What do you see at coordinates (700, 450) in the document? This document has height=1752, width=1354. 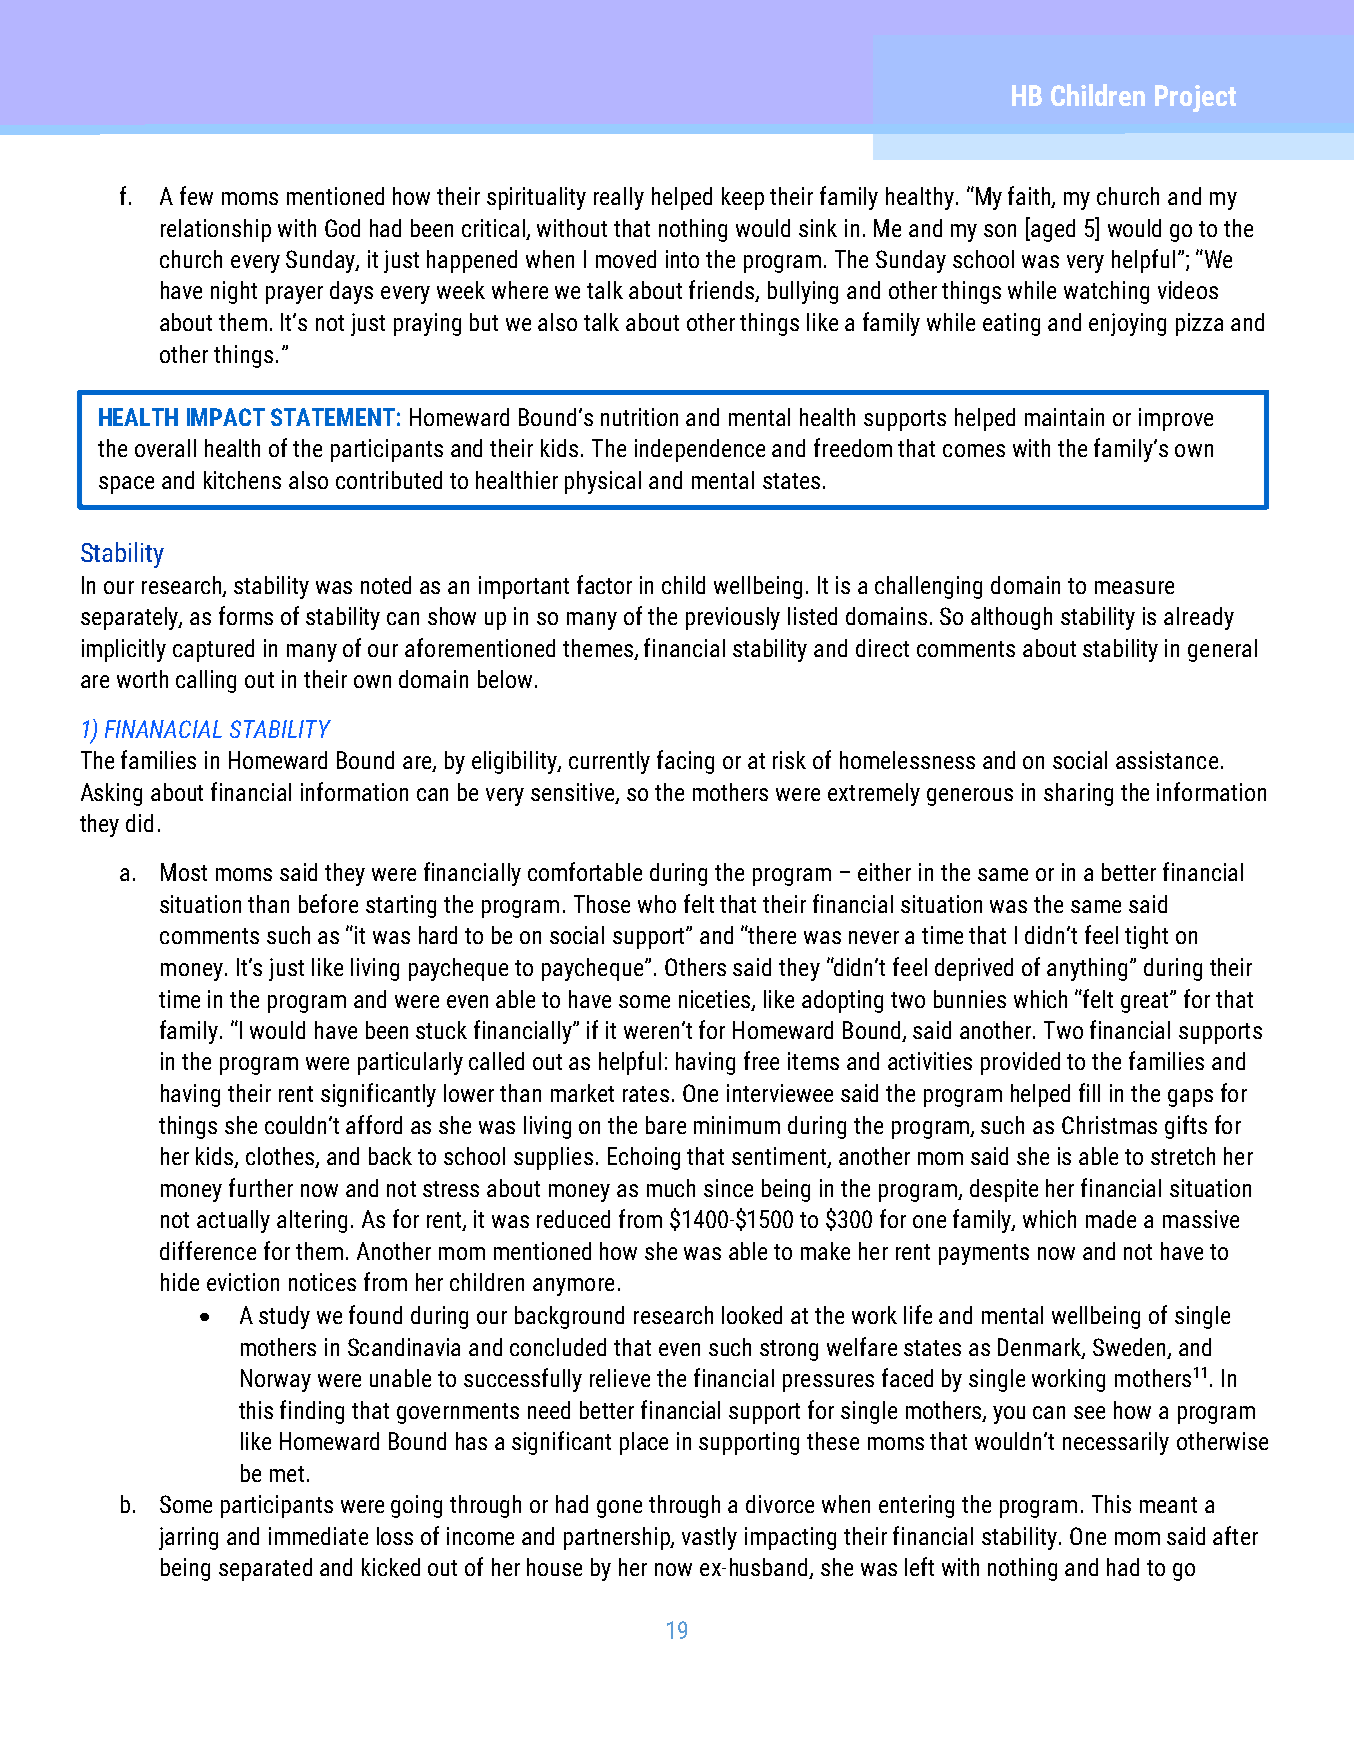 I see `independence` at bounding box center [700, 450].
